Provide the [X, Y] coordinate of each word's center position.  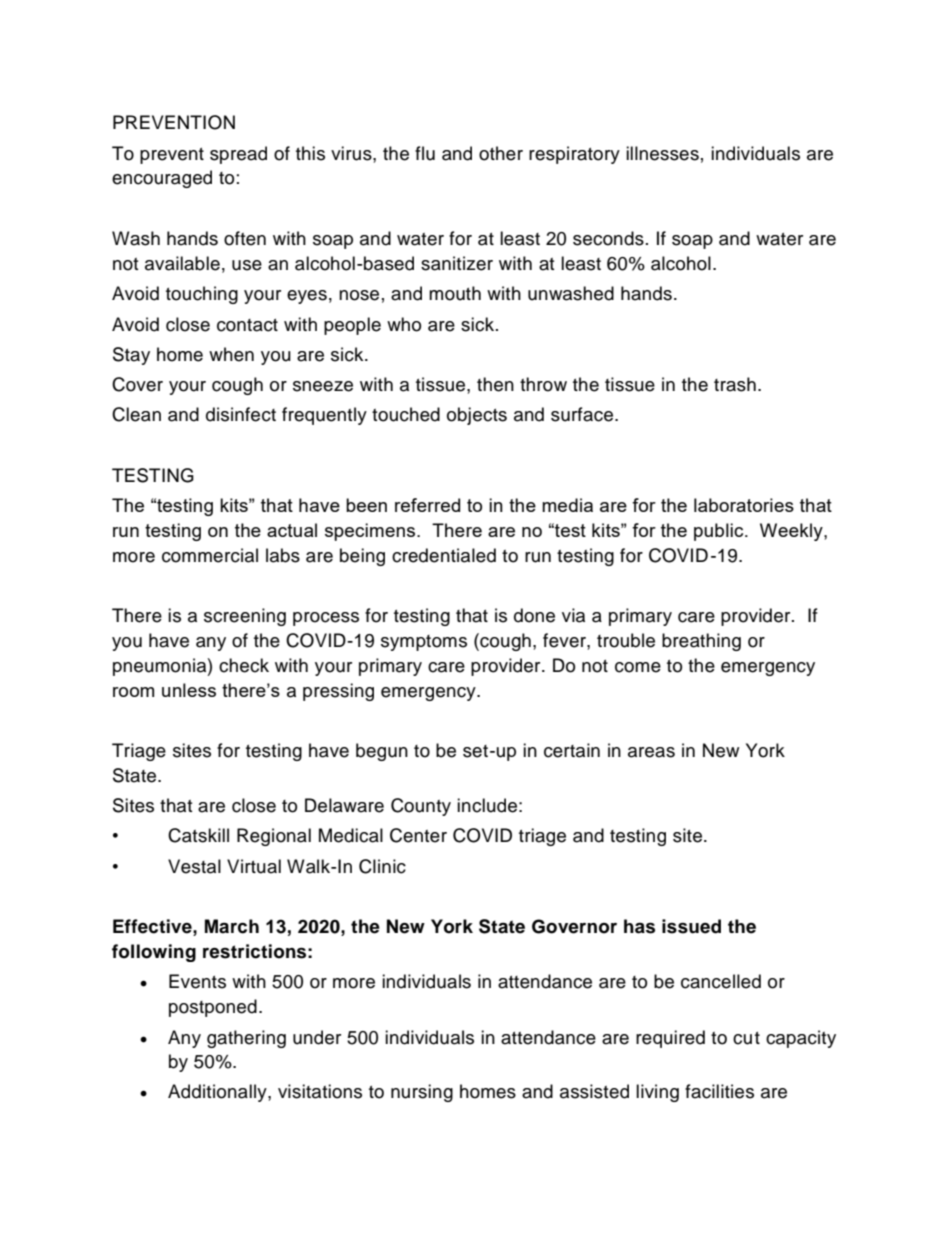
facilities [719, 1091]
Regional [274, 837]
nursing [422, 1093]
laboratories [744, 505]
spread [238, 155]
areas [651, 752]
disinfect [241, 414]
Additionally [218, 1093]
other [501, 153]
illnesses [662, 153]
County [421, 807]
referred [427, 505]
